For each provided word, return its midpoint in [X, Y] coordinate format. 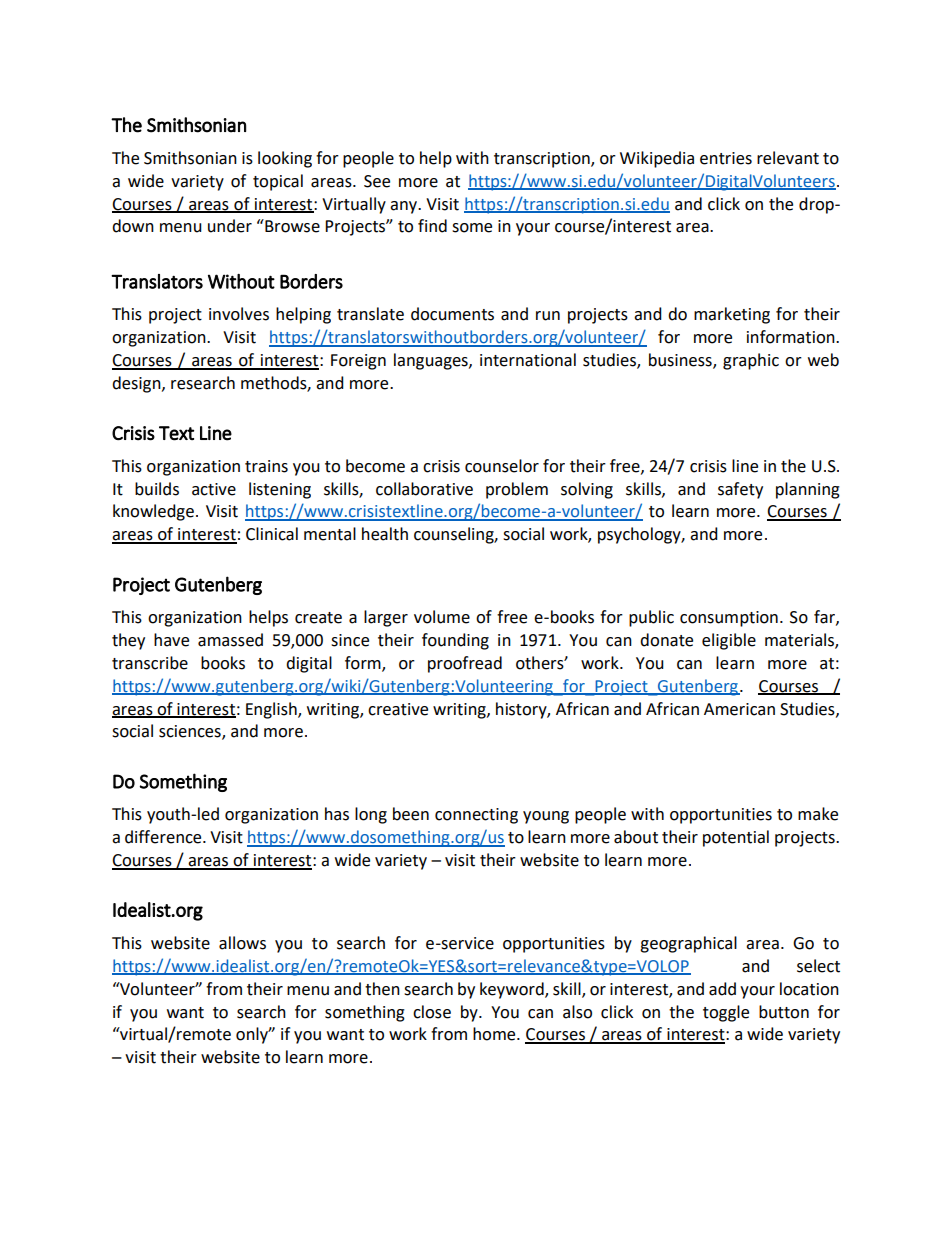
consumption [729, 619]
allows [242, 943]
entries [726, 158]
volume [442, 617]
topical [278, 182]
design [137, 384]
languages [432, 361]
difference [164, 837]
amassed [230, 640]
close [432, 1012]
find [432, 226]
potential [736, 838]
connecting [476, 816]
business [681, 361]
